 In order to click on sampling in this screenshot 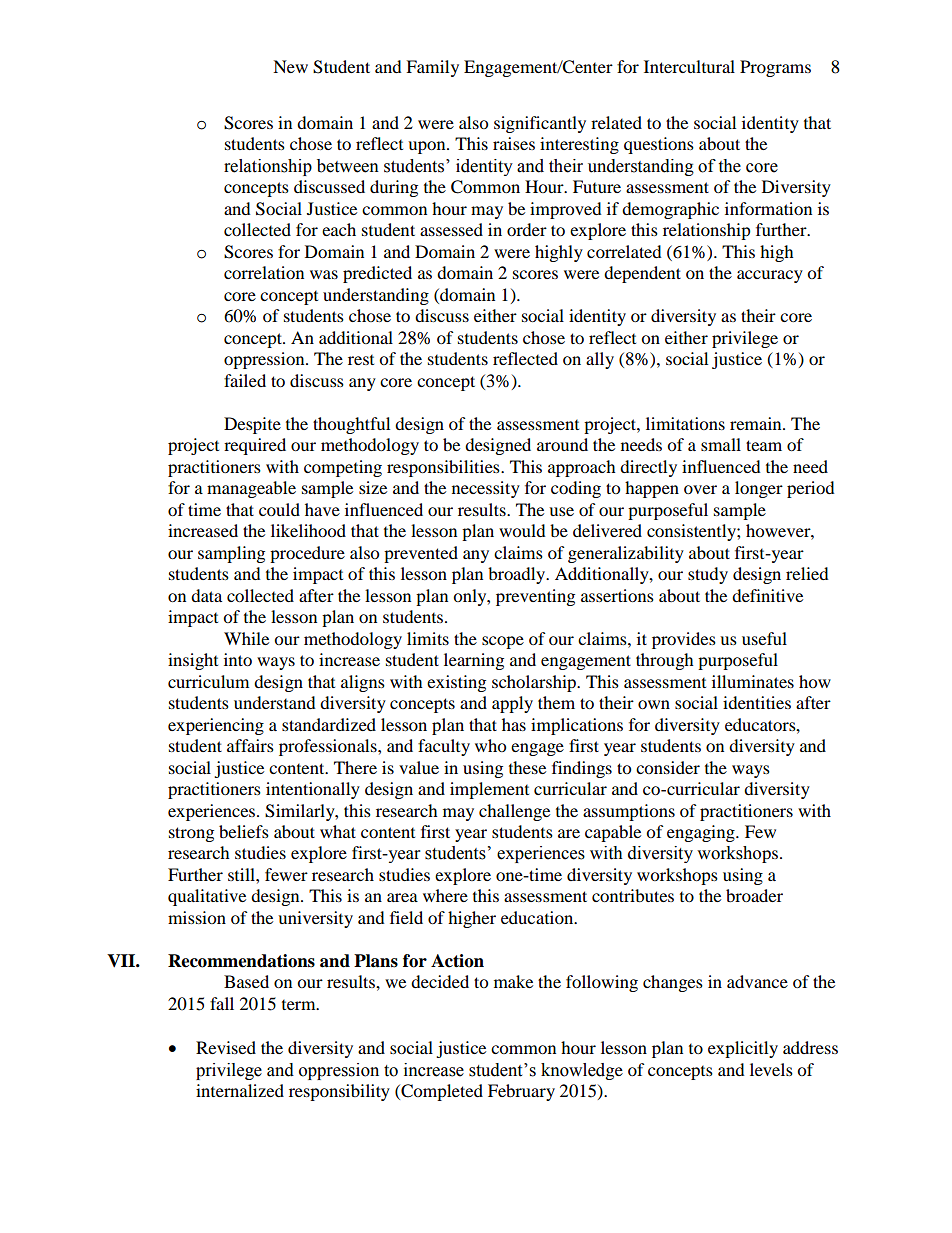, I will do `click(231, 554)`.
